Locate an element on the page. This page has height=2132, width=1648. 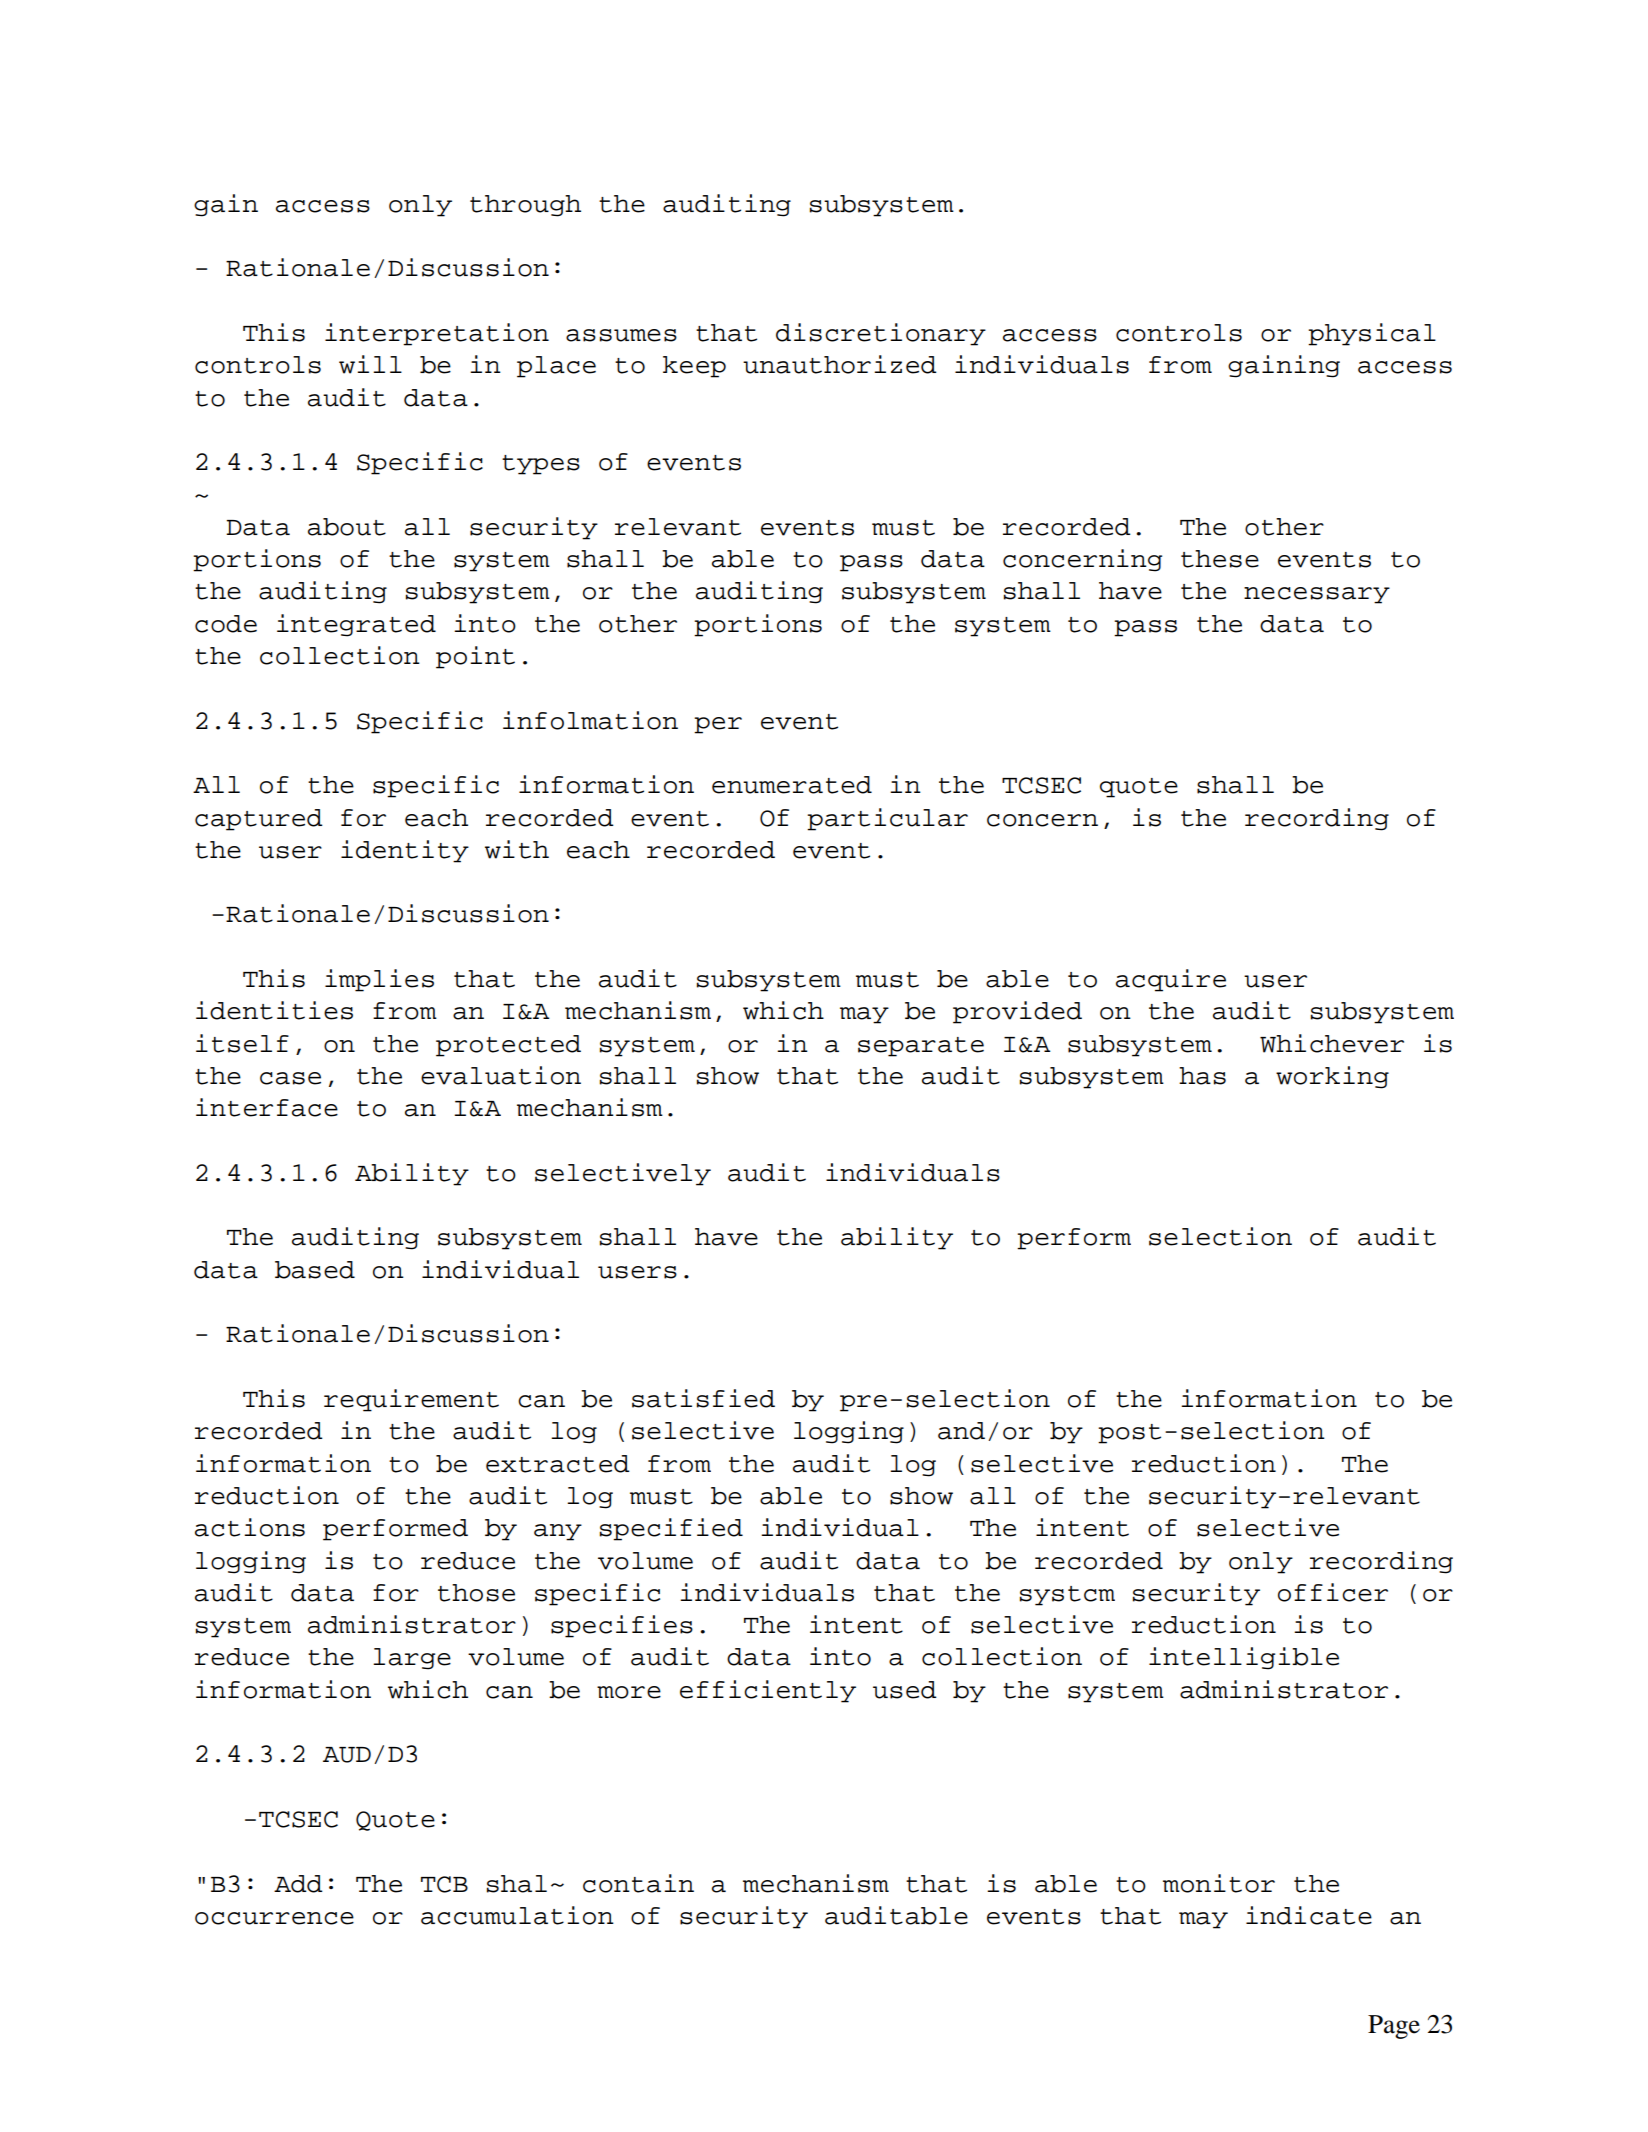
interpretation is located at coordinates (437, 334).
